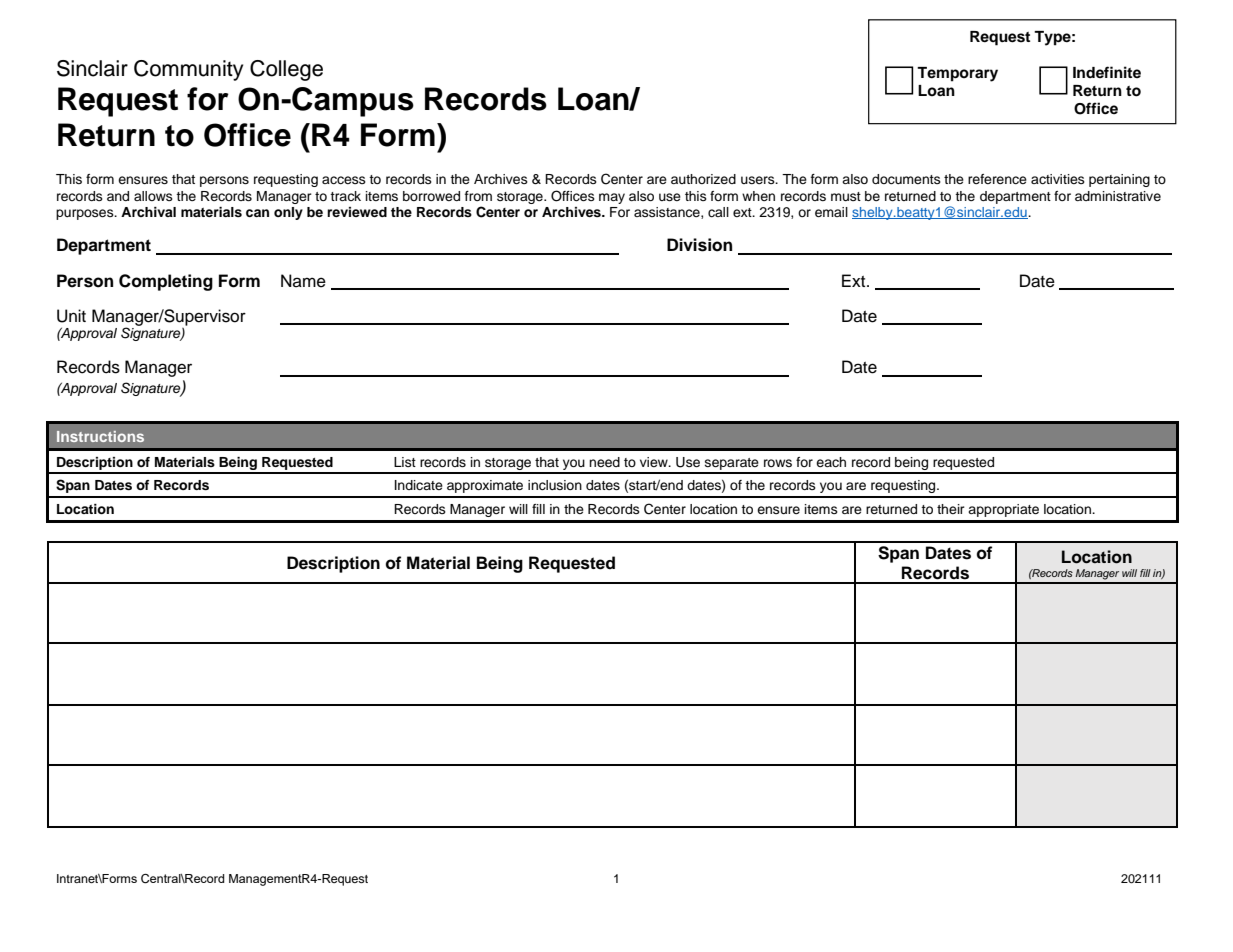 The image size is (1233, 952). Describe the element at coordinates (957, 74) in the screenshot. I see `Temporary` at that location.
